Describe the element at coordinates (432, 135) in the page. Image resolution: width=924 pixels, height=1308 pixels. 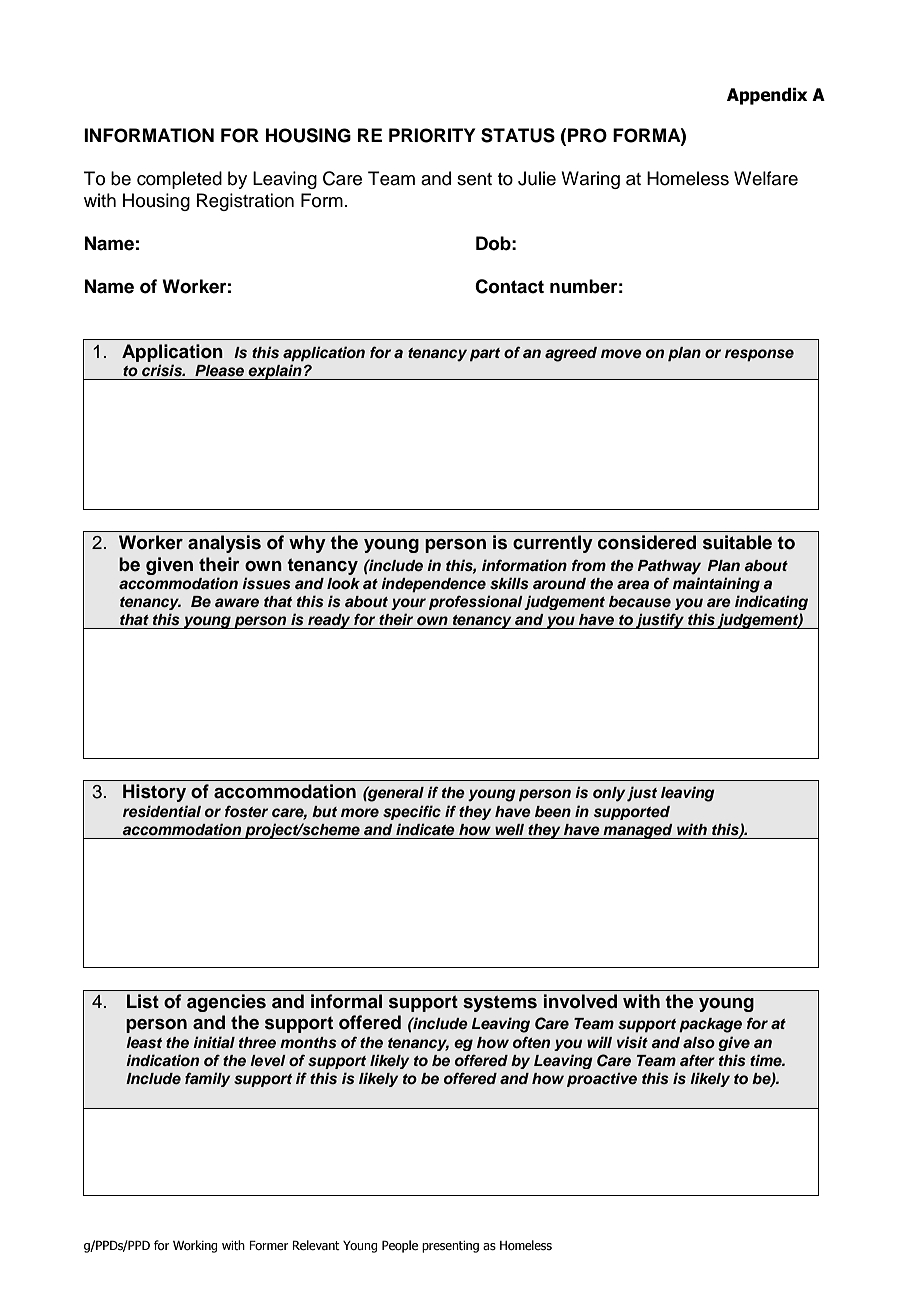
I see `PRIORITY` at that location.
